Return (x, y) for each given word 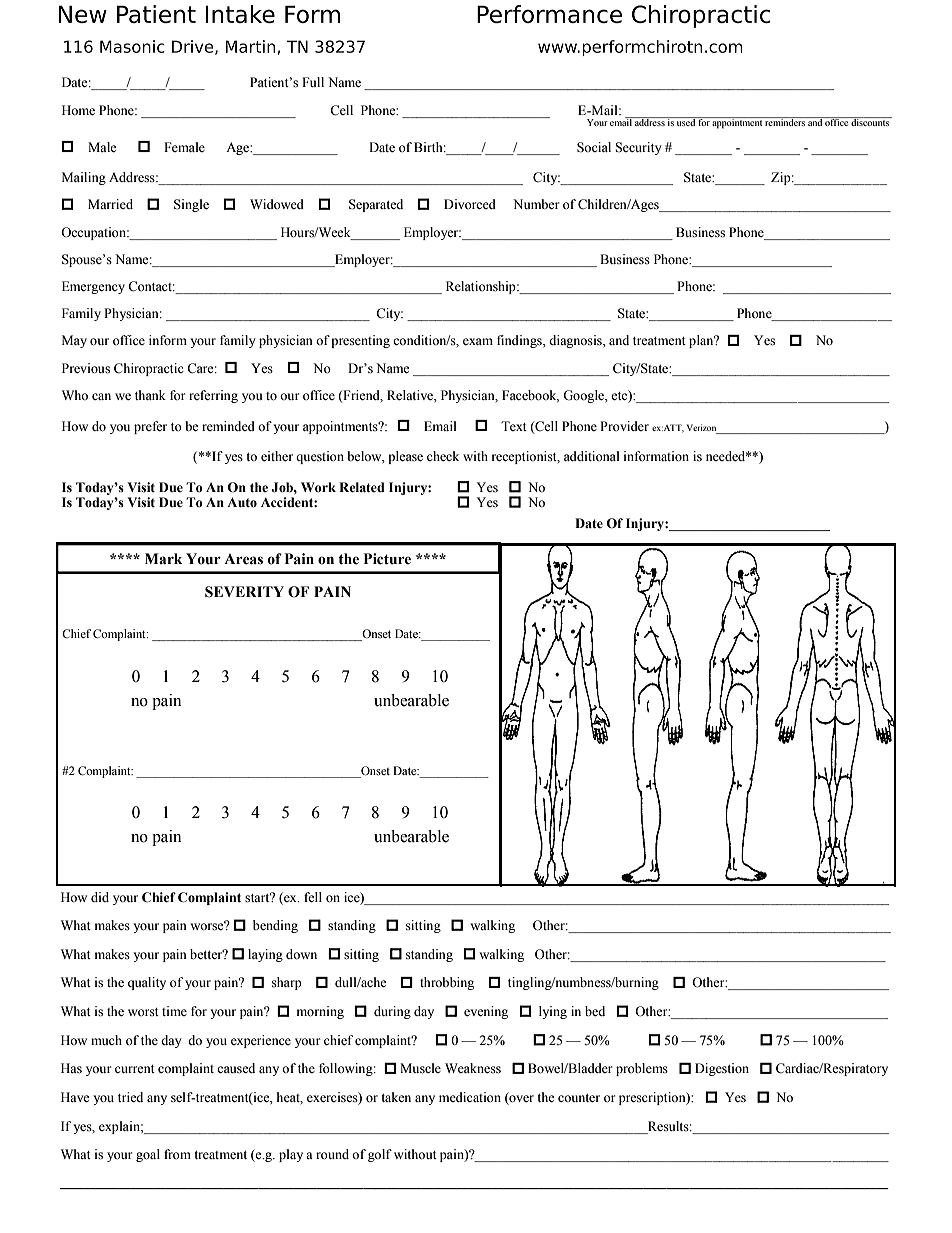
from (177, 1154)
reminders (785, 121)
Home (78, 110)
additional (592, 456)
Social (594, 147)
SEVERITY (244, 592)
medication (470, 1097)
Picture (387, 559)
